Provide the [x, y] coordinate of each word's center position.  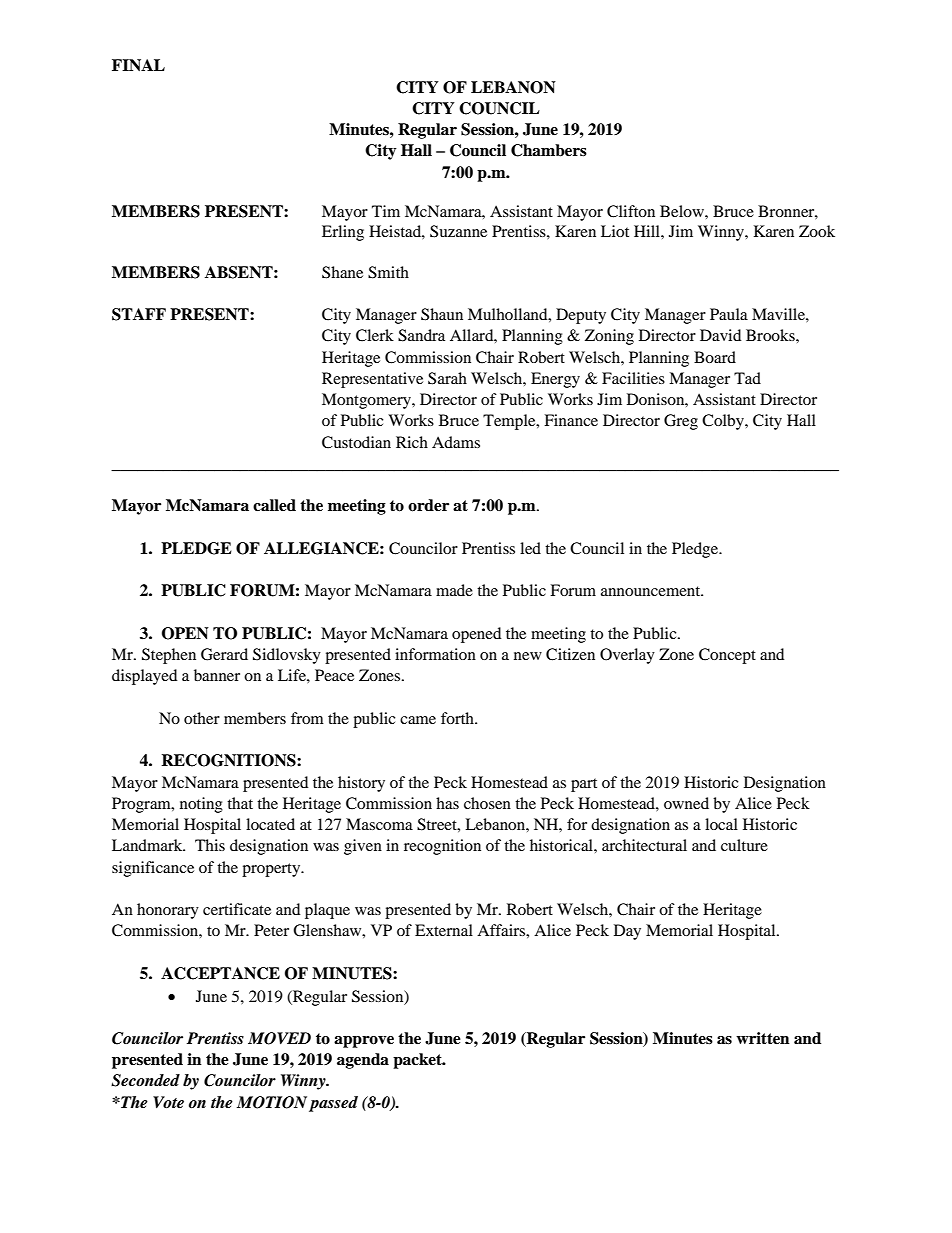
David [720, 335]
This [210, 845]
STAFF [139, 314]
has [447, 803]
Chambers [549, 150]
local [721, 824]
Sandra [421, 335]
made [454, 590]
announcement [652, 591]
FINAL [138, 65]
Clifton [631, 211]
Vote [168, 1102]
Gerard [224, 654]
